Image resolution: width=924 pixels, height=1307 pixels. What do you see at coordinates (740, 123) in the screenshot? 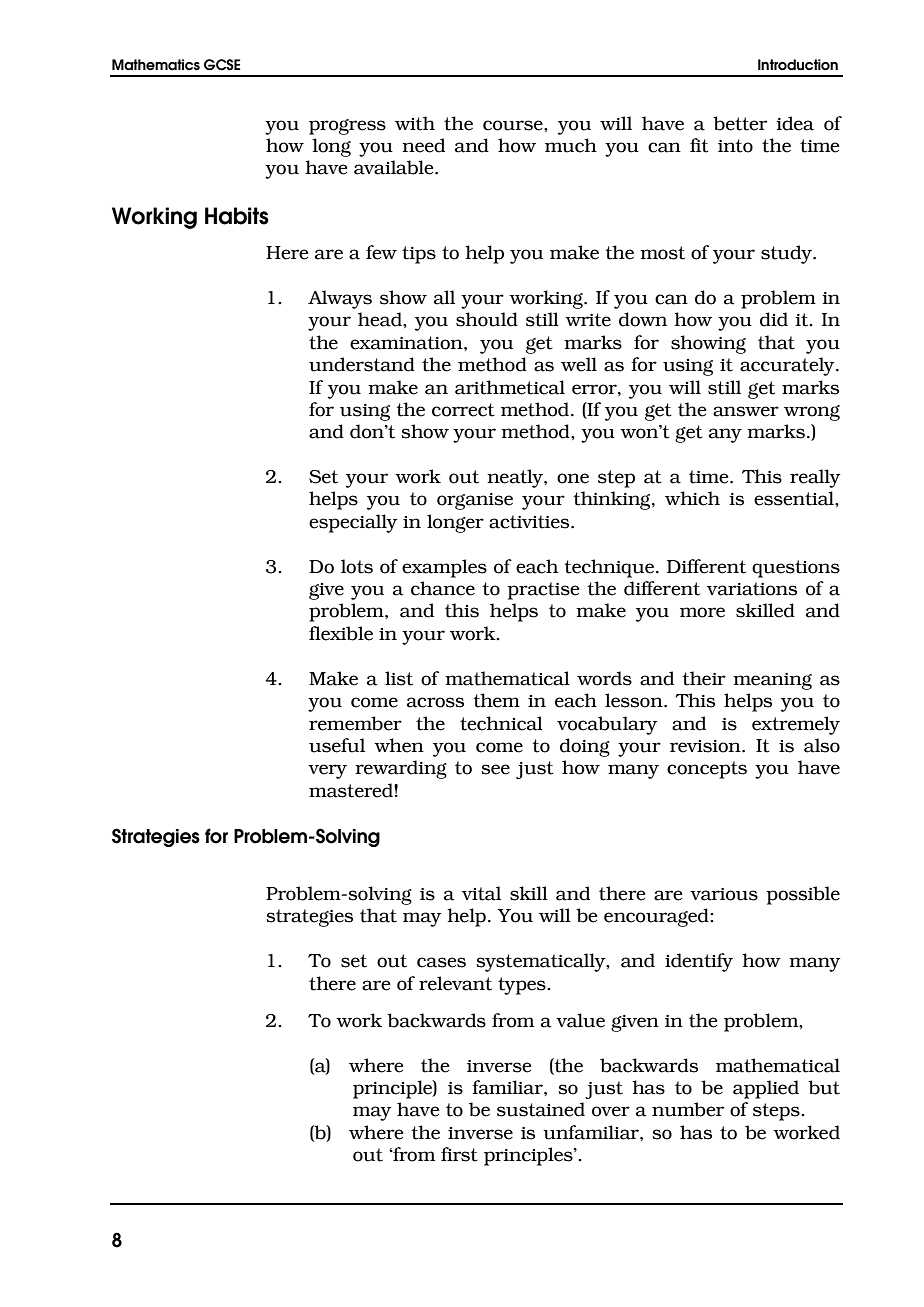
I see `better` at bounding box center [740, 123].
